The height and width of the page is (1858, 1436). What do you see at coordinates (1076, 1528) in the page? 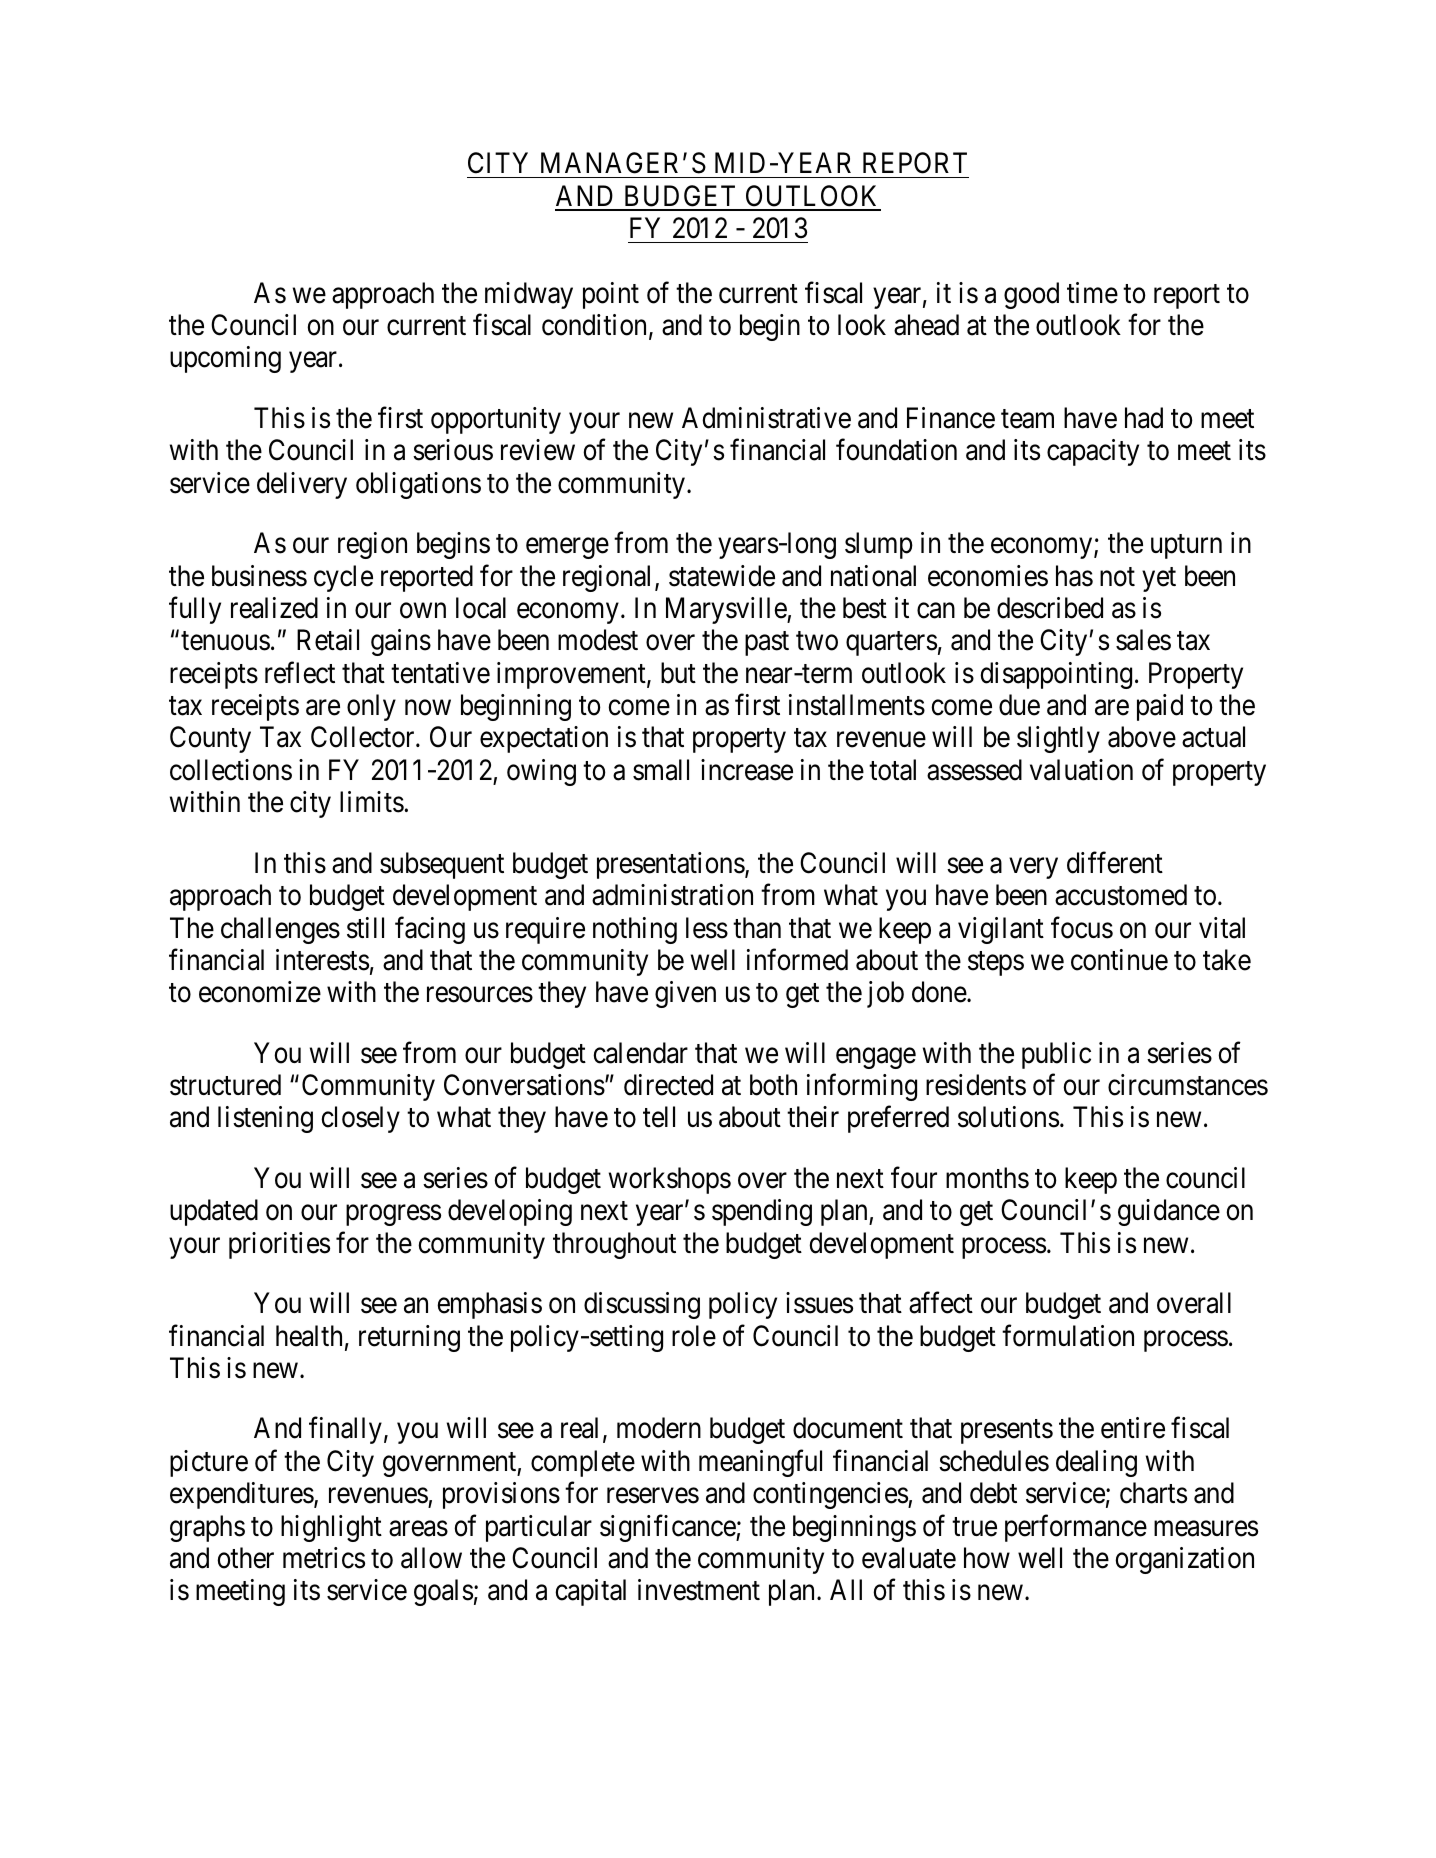
I see `performance` at bounding box center [1076, 1528].
